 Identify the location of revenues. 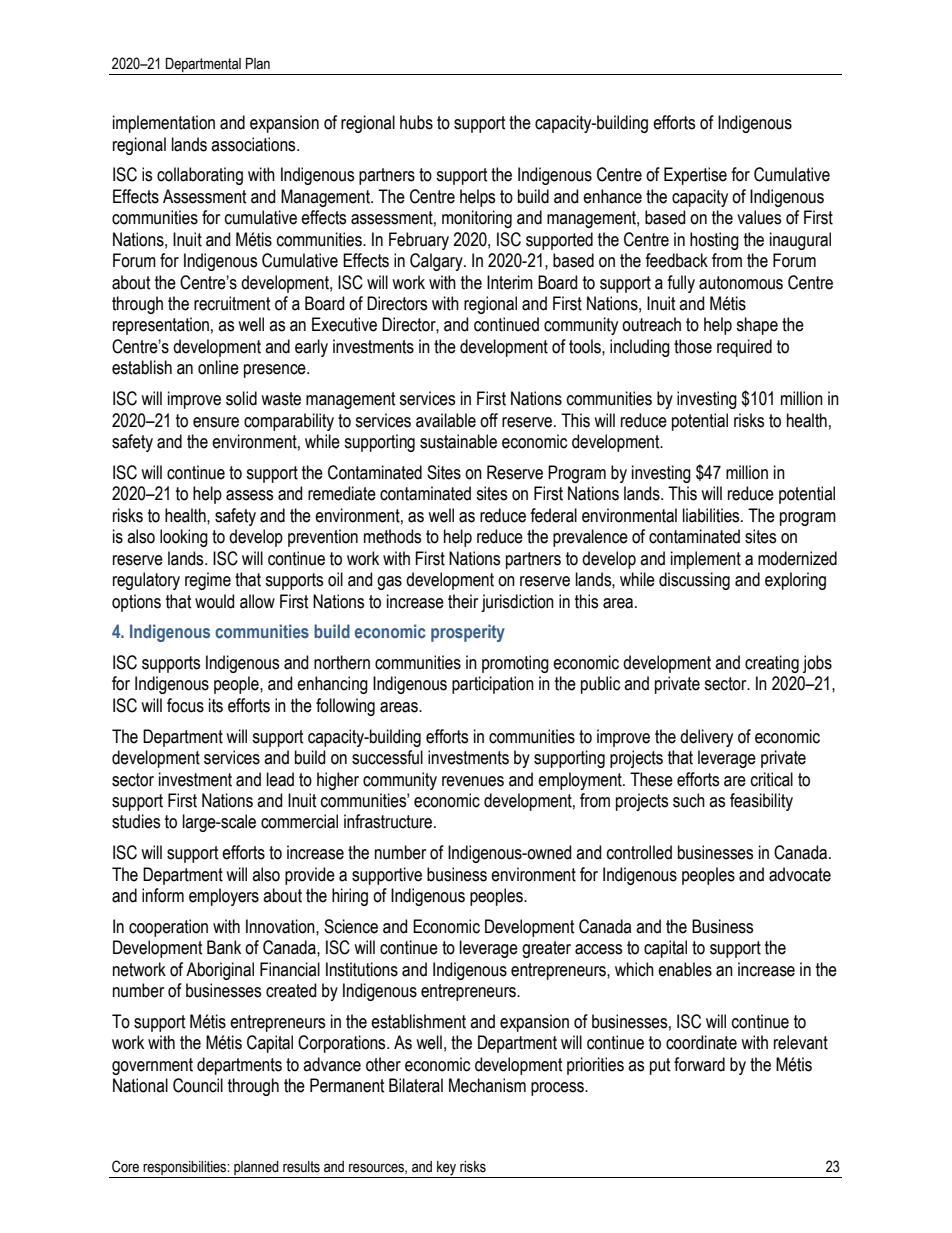
(473, 781).
